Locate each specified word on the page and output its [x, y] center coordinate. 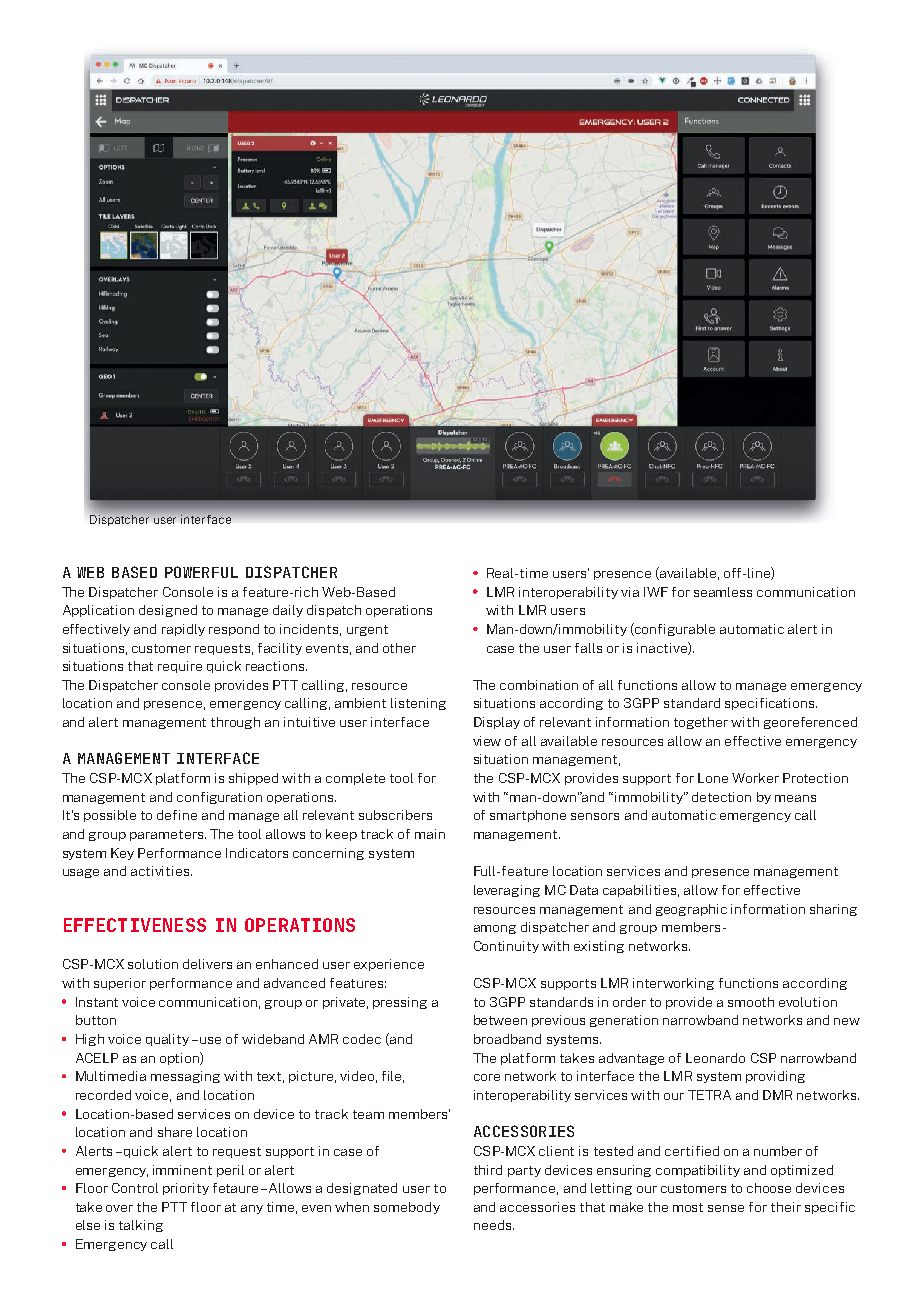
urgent [367, 630]
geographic [691, 910]
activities [161, 871]
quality [167, 1040]
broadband [507, 1039]
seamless [723, 592]
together [701, 723]
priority [186, 1189]
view [487, 741]
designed [168, 611]
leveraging [507, 891]
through [235, 723]
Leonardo [715, 1058]
